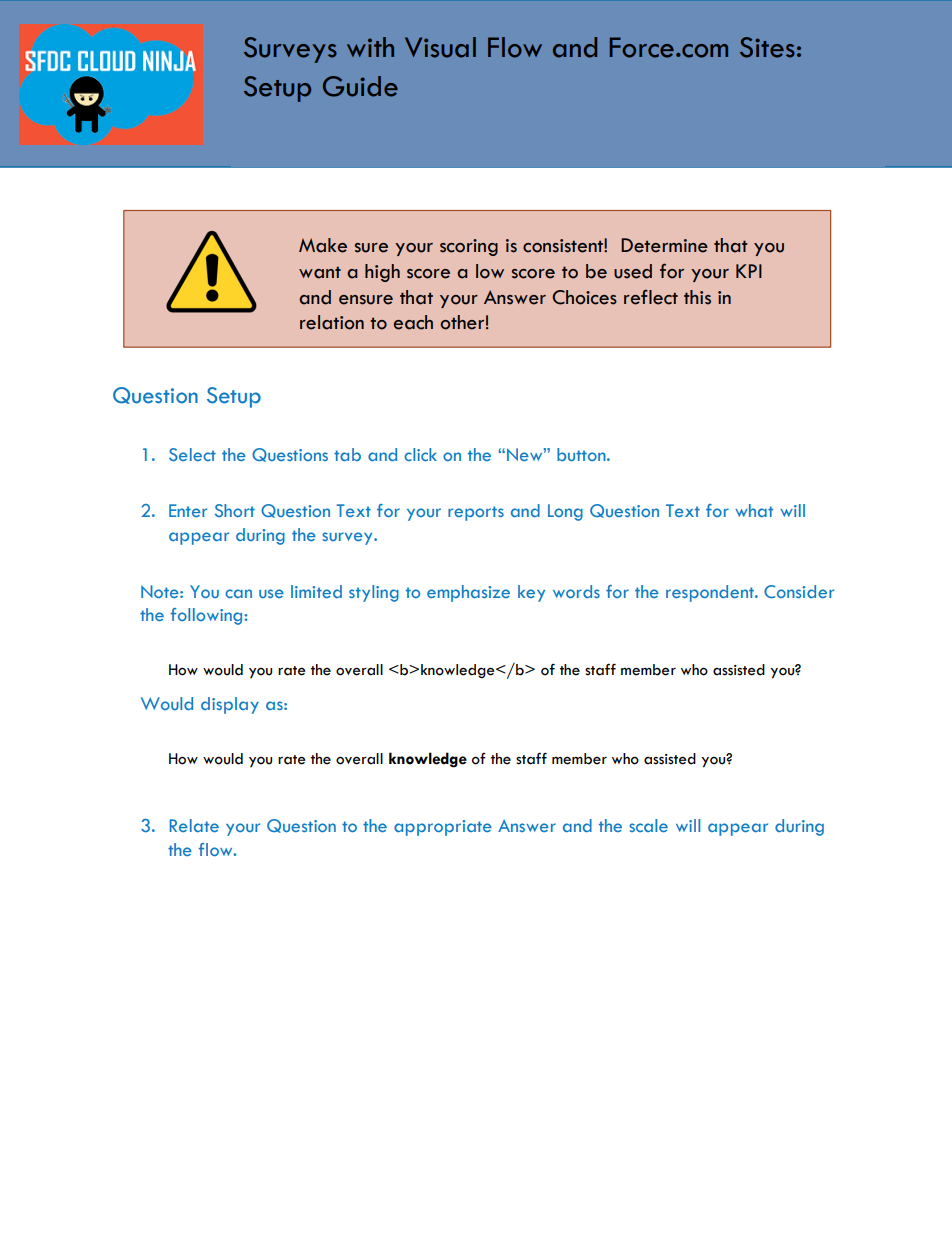 This screenshot has height=1233, width=952. I want to click on can, so click(238, 593).
